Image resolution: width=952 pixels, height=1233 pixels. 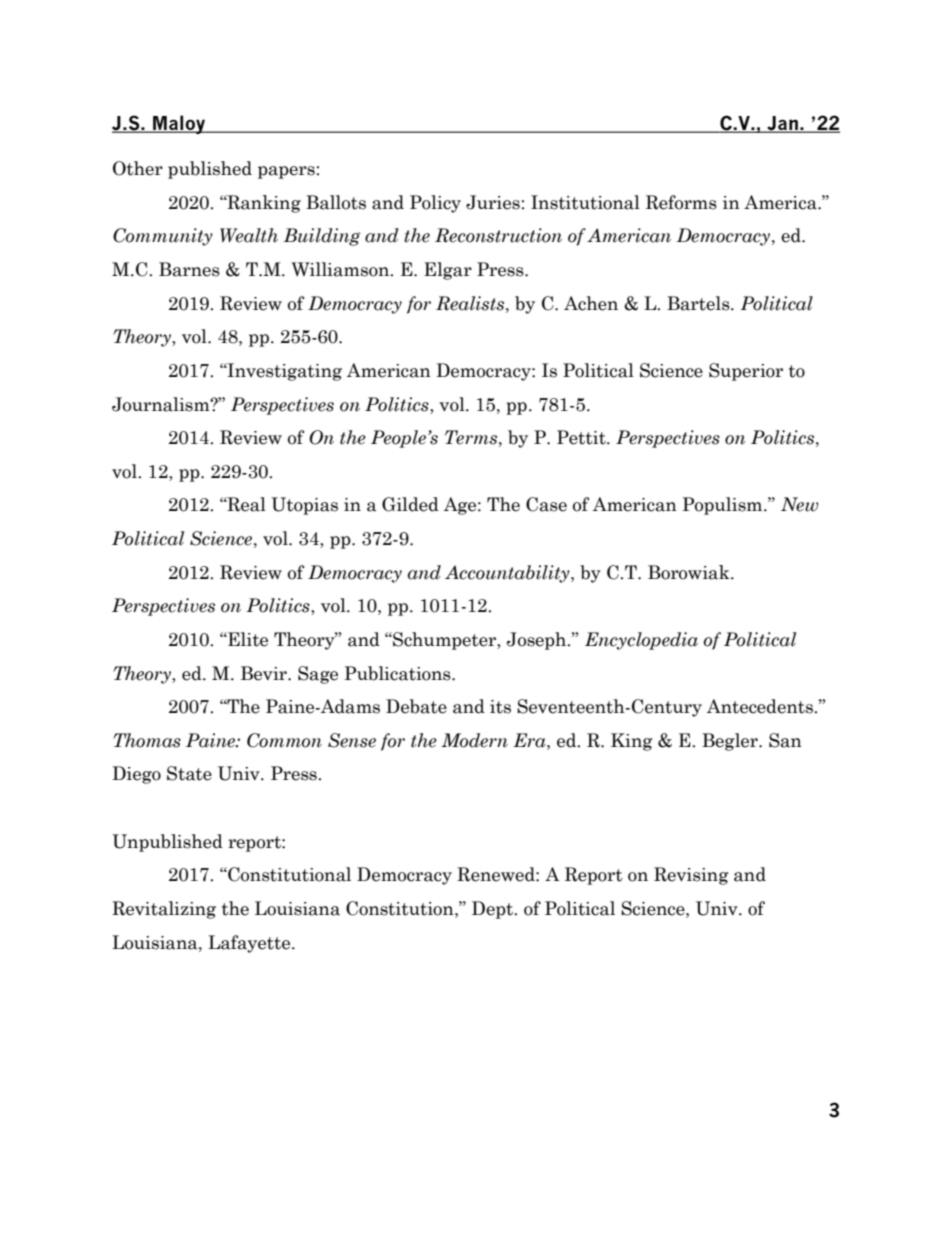 I want to click on Revising, so click(x=691, y=876).
